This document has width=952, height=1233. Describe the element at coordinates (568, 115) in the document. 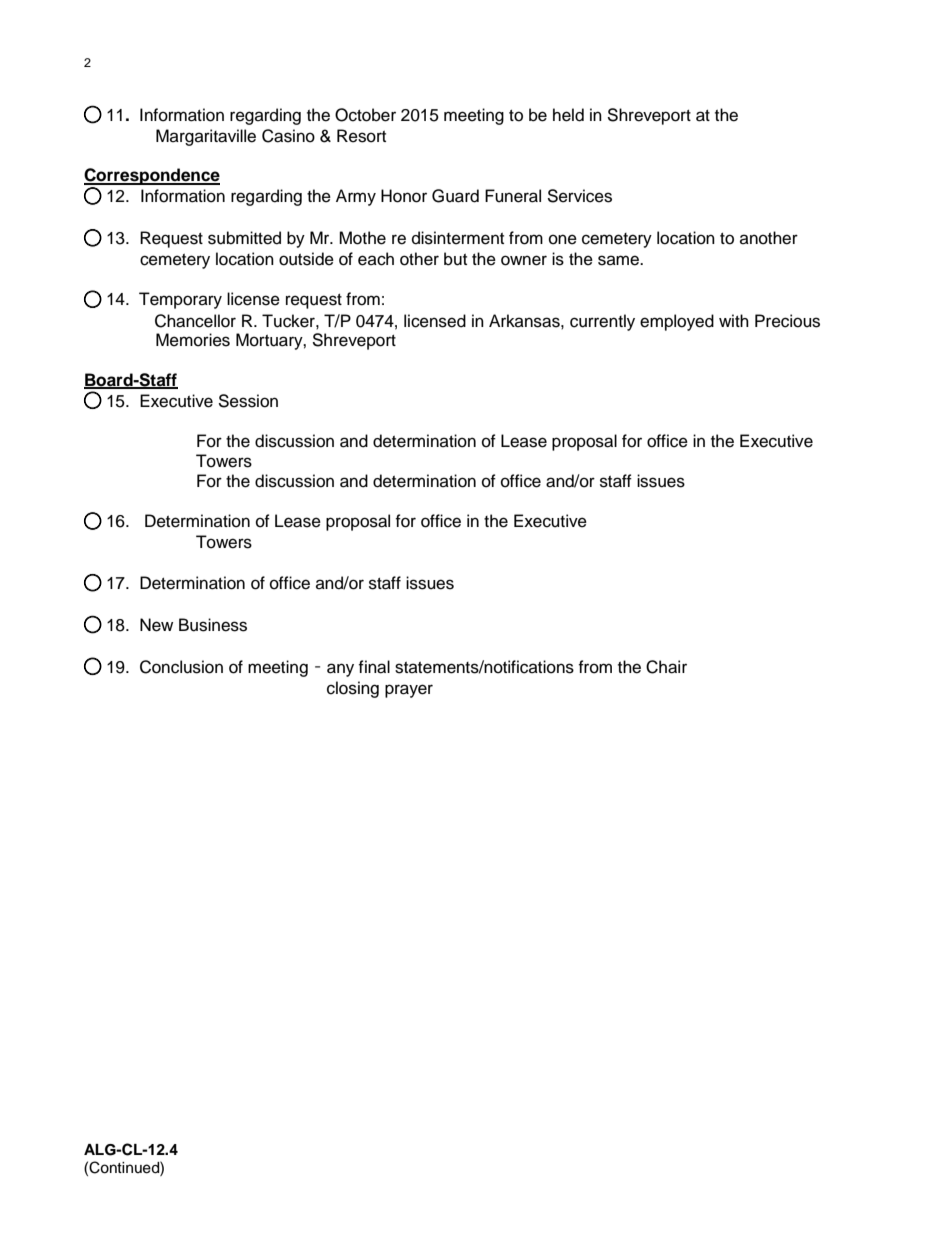

I see `held` at that location.
